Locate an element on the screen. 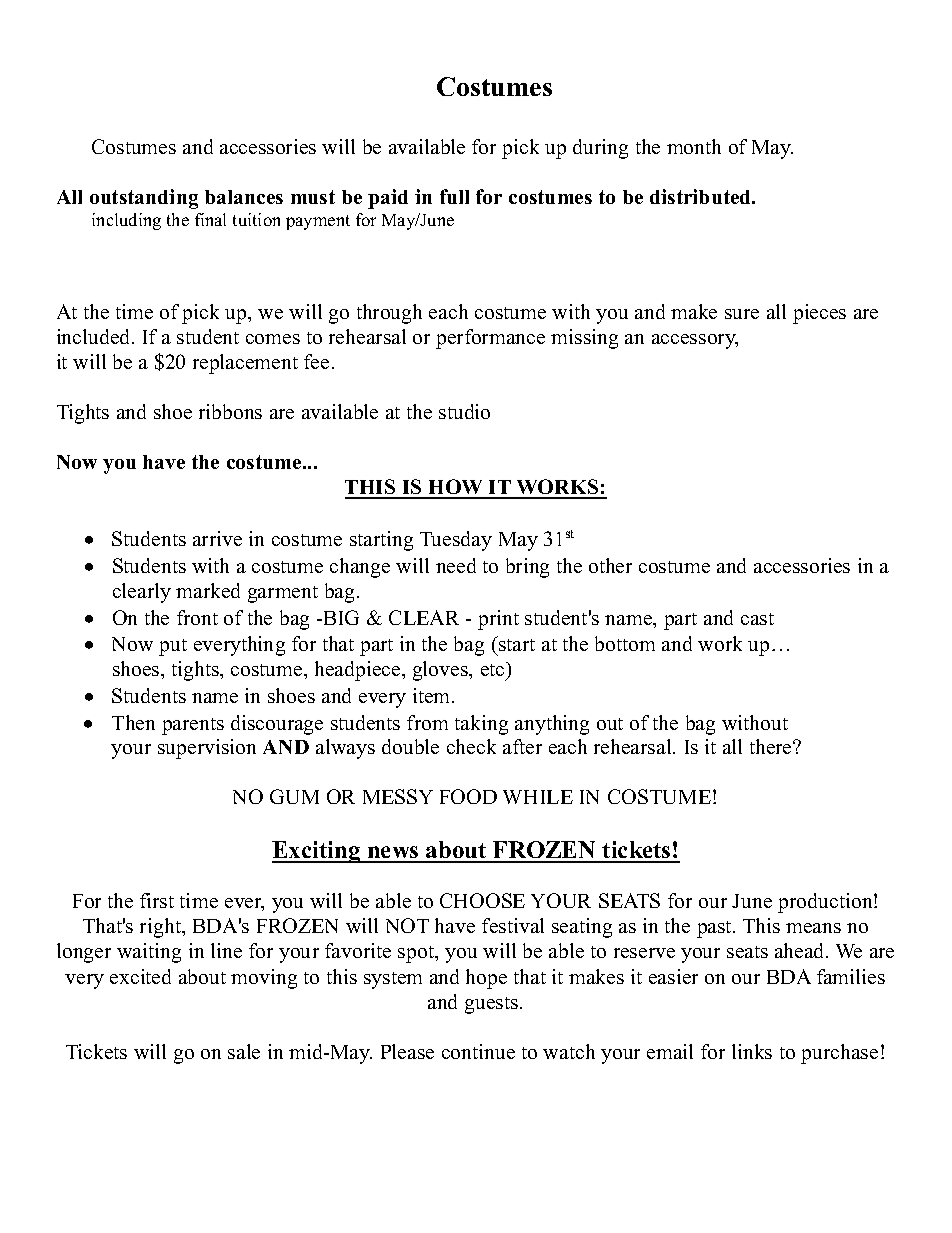  studio is located at coordinates (464, 411).
